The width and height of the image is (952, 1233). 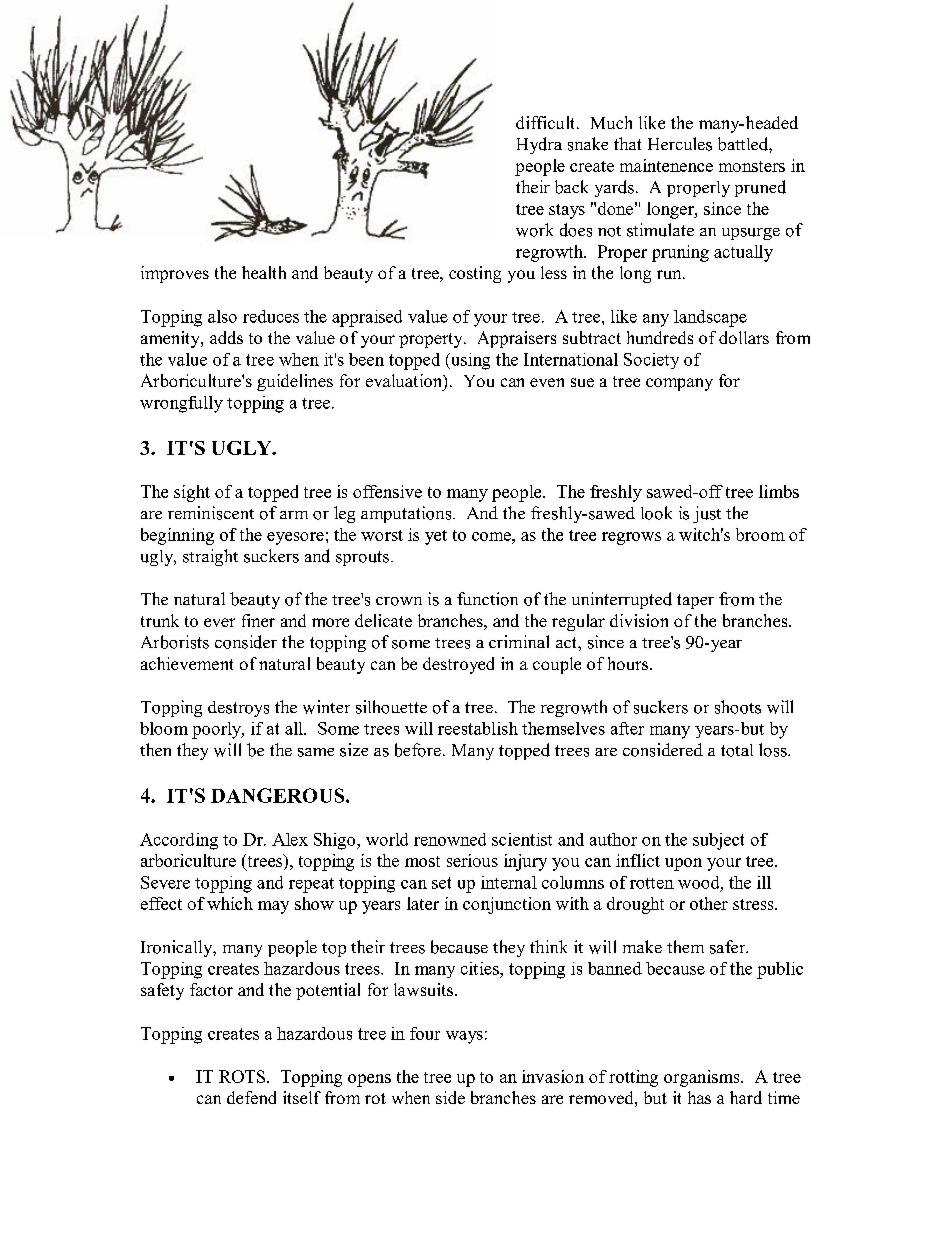 What do you see at coordinates (264, 272) in the image?
I see `health` at bounding box center [264, 272].
